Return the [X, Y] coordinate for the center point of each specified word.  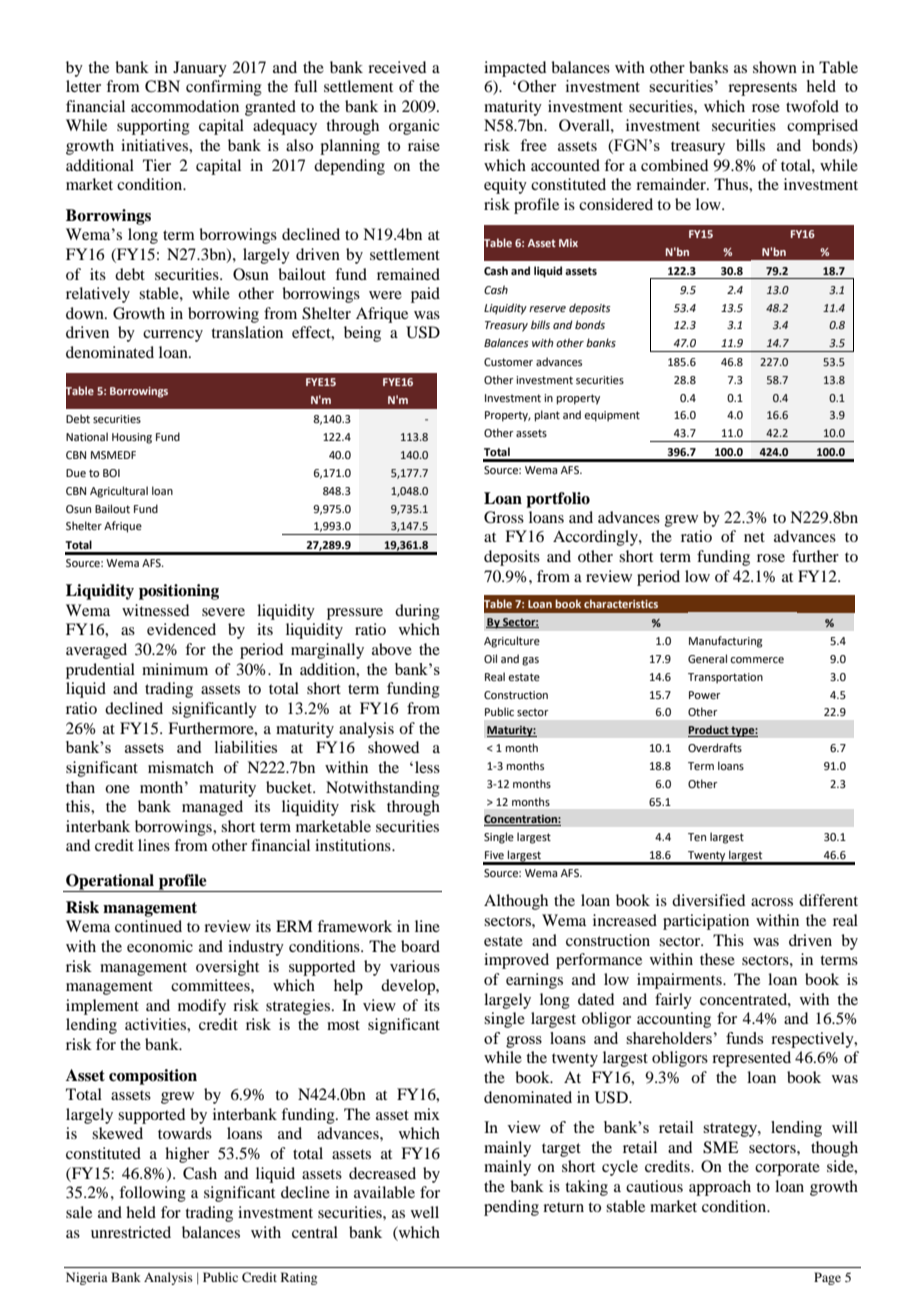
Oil [490, 658]
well [425, 1212]
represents [762, 89]
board [420, 946]
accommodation [185, 106]
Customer [508, 362]
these [717, 959]
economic [160, 946]
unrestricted [131, 1232]
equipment [612, 416]
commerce [757, 660]
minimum [175, 669]
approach [720, 1188]
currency [173, 336]
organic [414, 127]
